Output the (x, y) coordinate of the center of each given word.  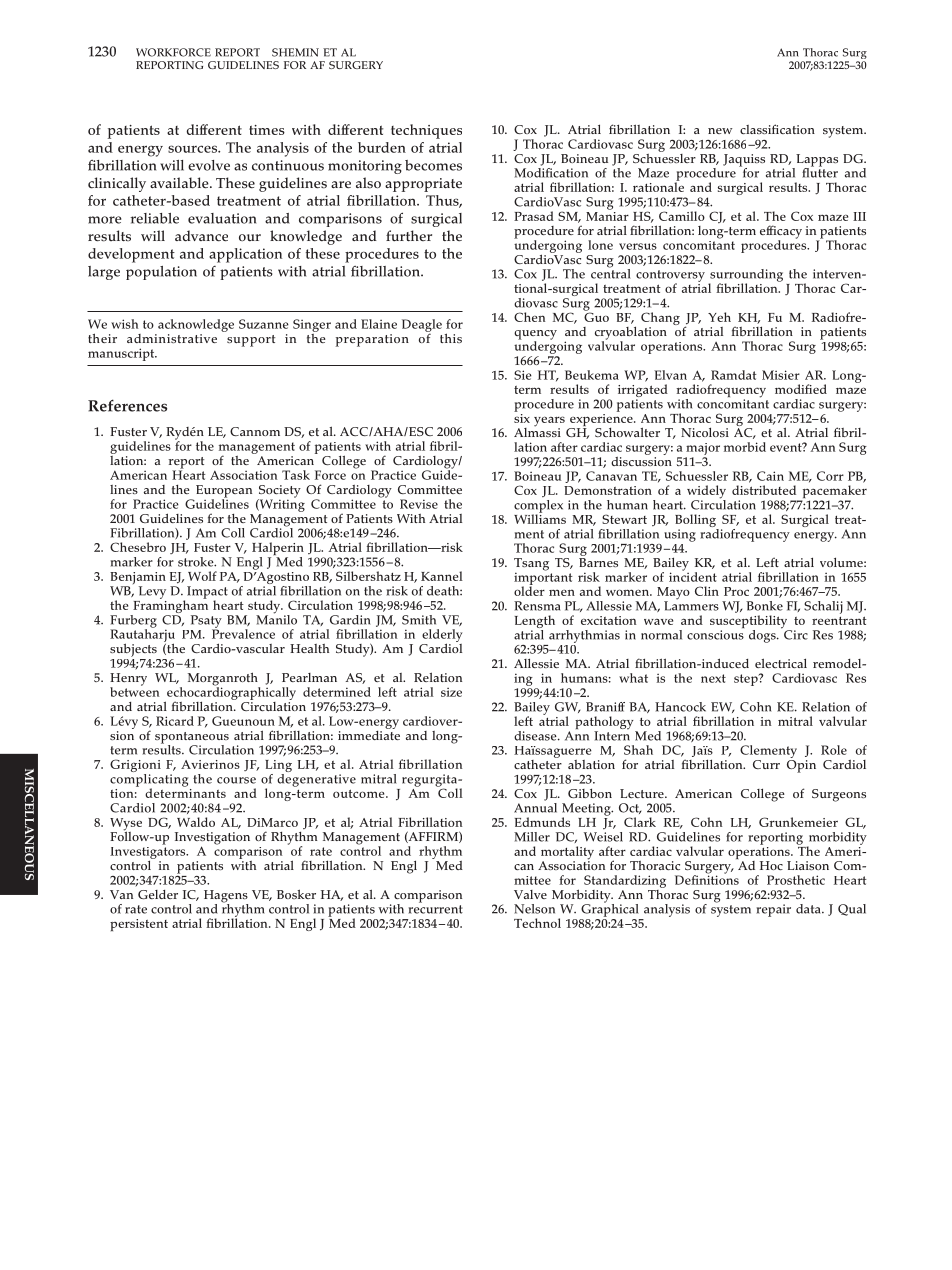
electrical (781, 663)
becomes (433, 165)
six (522, 417)
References (127, 405)
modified (801, 389)
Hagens (226, 897)
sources (193, 149)
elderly (441, 637)
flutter (820, 172)
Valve (530, 894)
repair (773, 910)
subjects (133, 650)
